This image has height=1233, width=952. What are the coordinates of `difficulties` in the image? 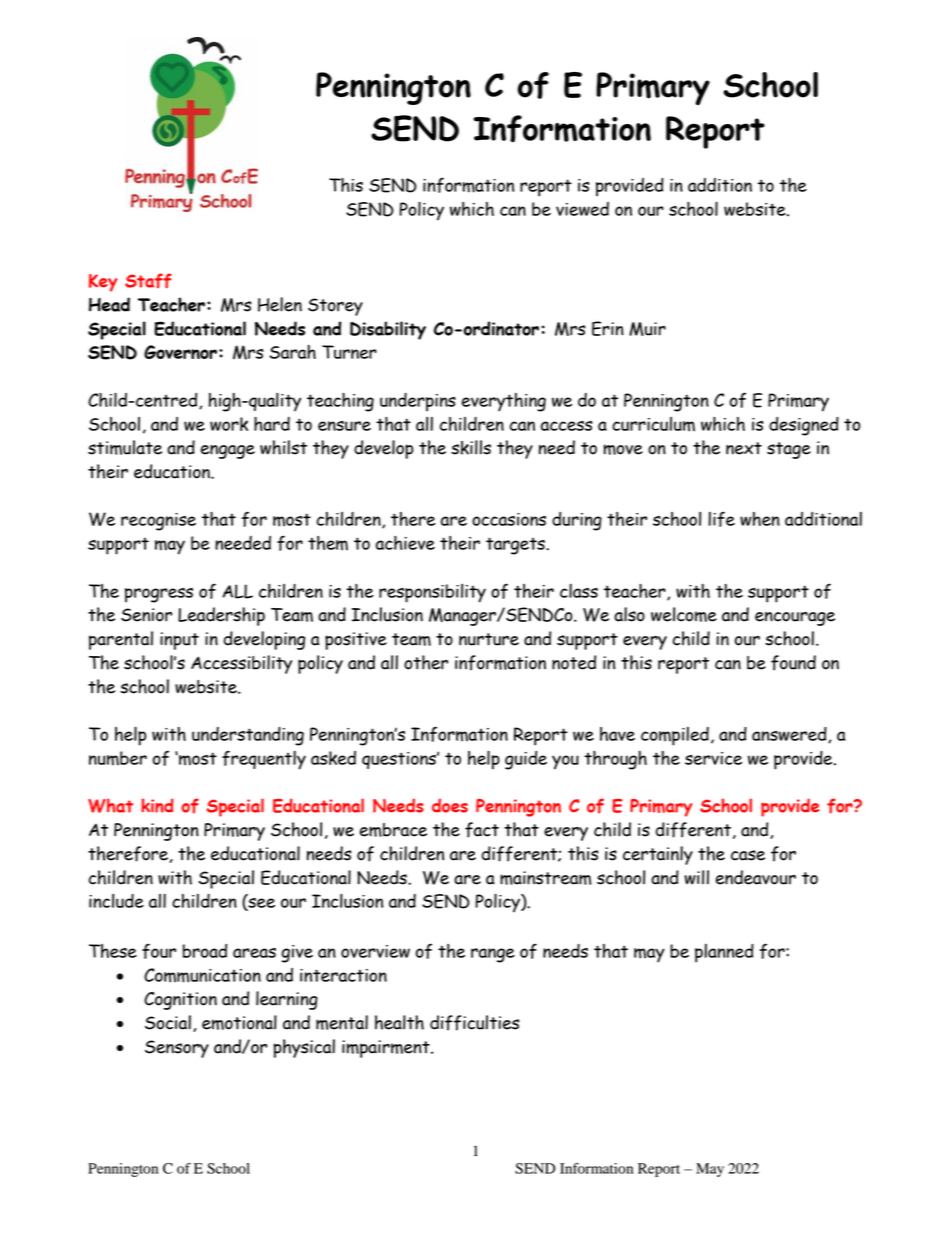 It's located at (474, 1023).
